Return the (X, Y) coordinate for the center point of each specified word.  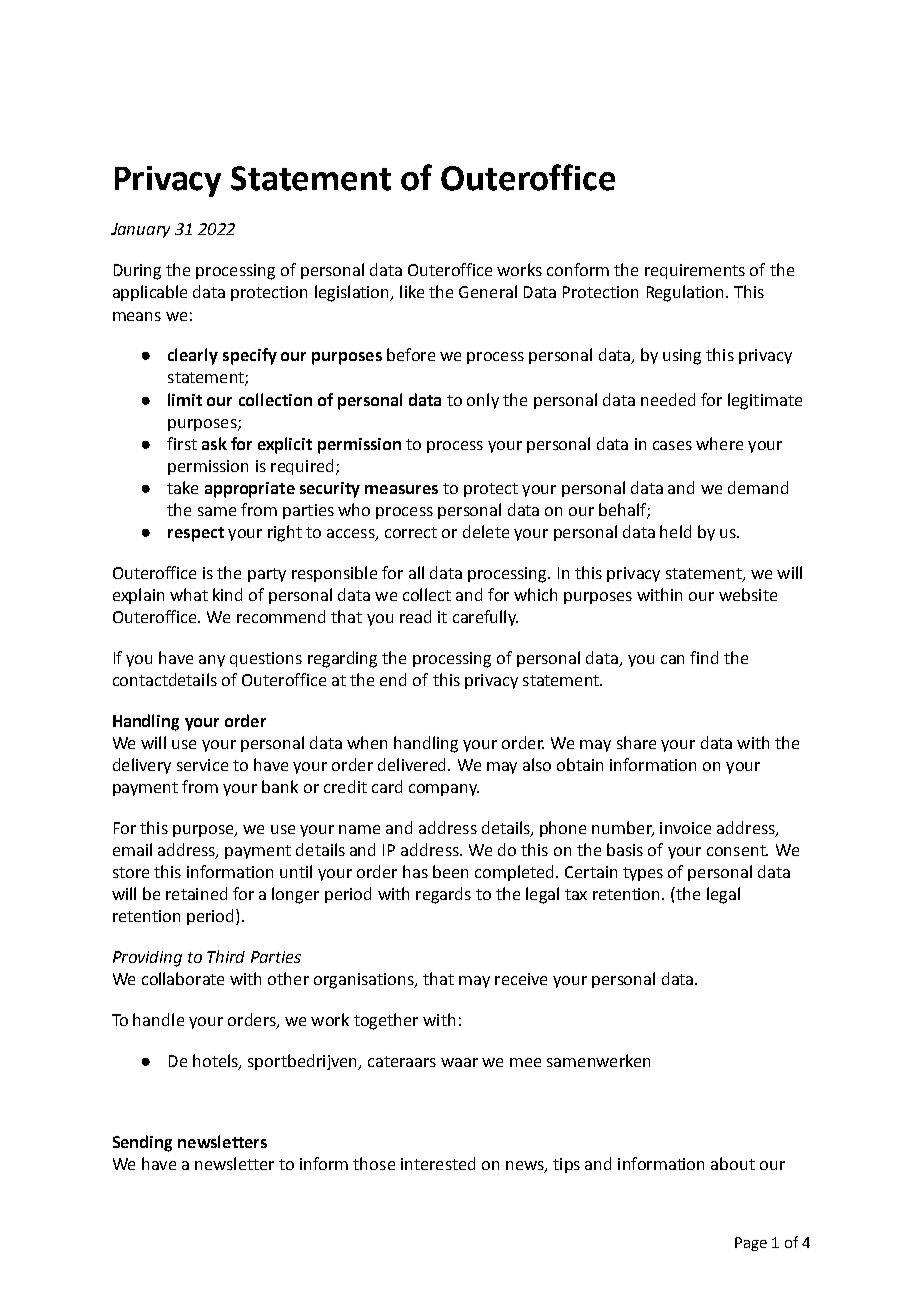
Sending (142, 1143)
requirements (695, 271)
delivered (413, 764)
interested (438, 1163)
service (202, 765)
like (412, 291)
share (636, 742)
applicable (150, 293)
